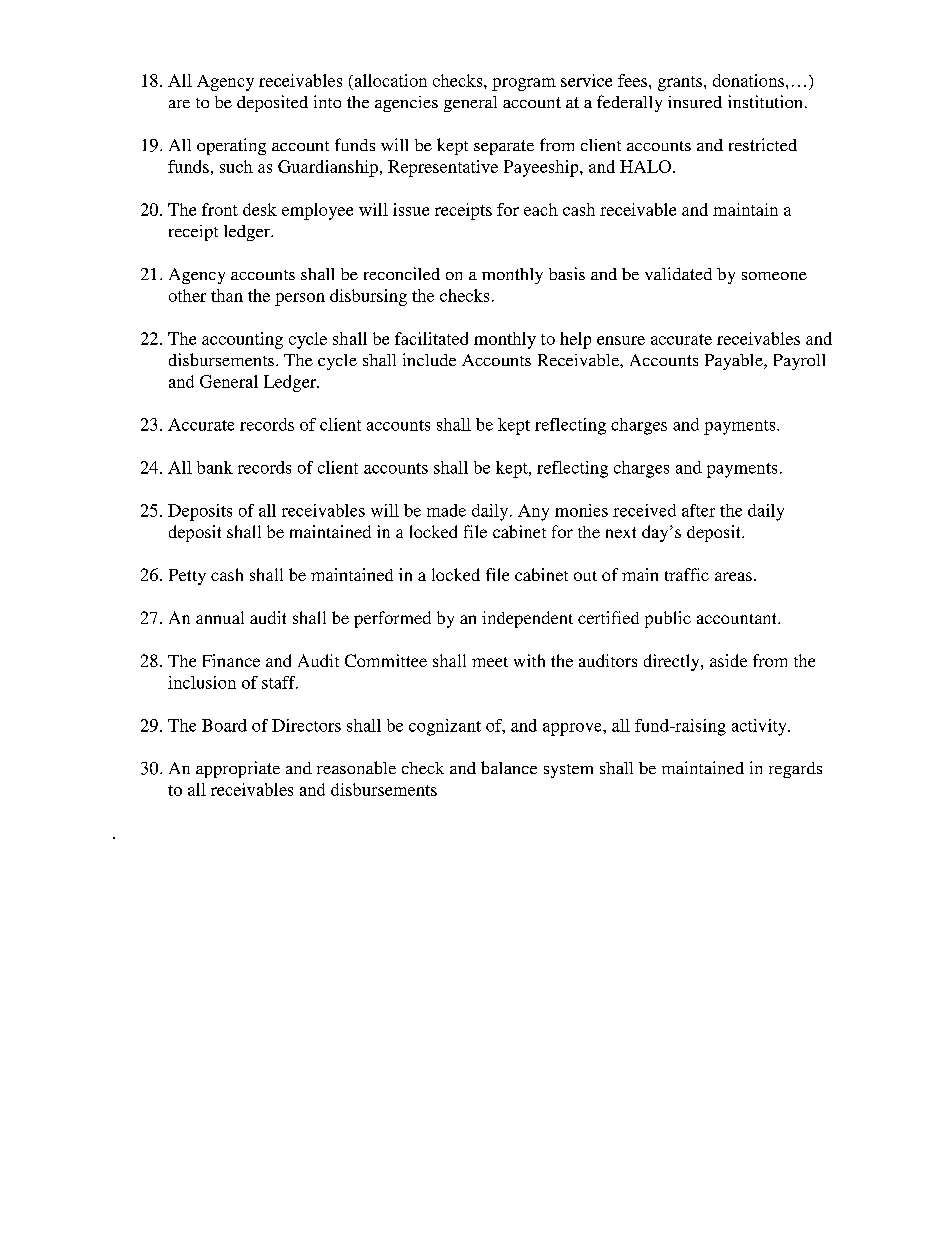 The image size is (952, 1233). Describe the element at coordinates (187, 577) in the screenshot. I see `Petty` at that location.
